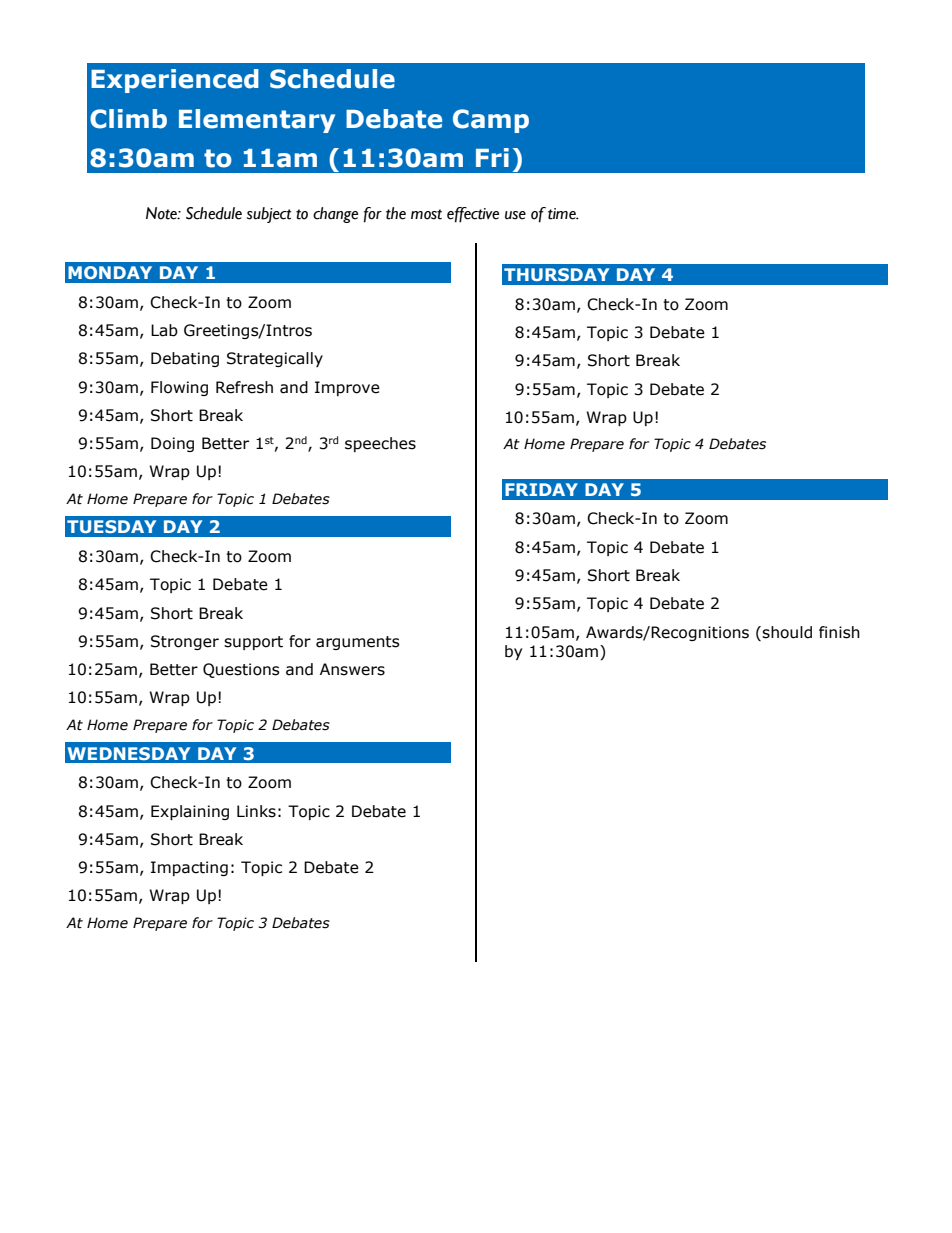 Image resolution: width=952 pixels, height=1233 pixels. What do you see at coordinates (189, 868) in the page?
I see `Impacting` at bounding box center [189, 868].
